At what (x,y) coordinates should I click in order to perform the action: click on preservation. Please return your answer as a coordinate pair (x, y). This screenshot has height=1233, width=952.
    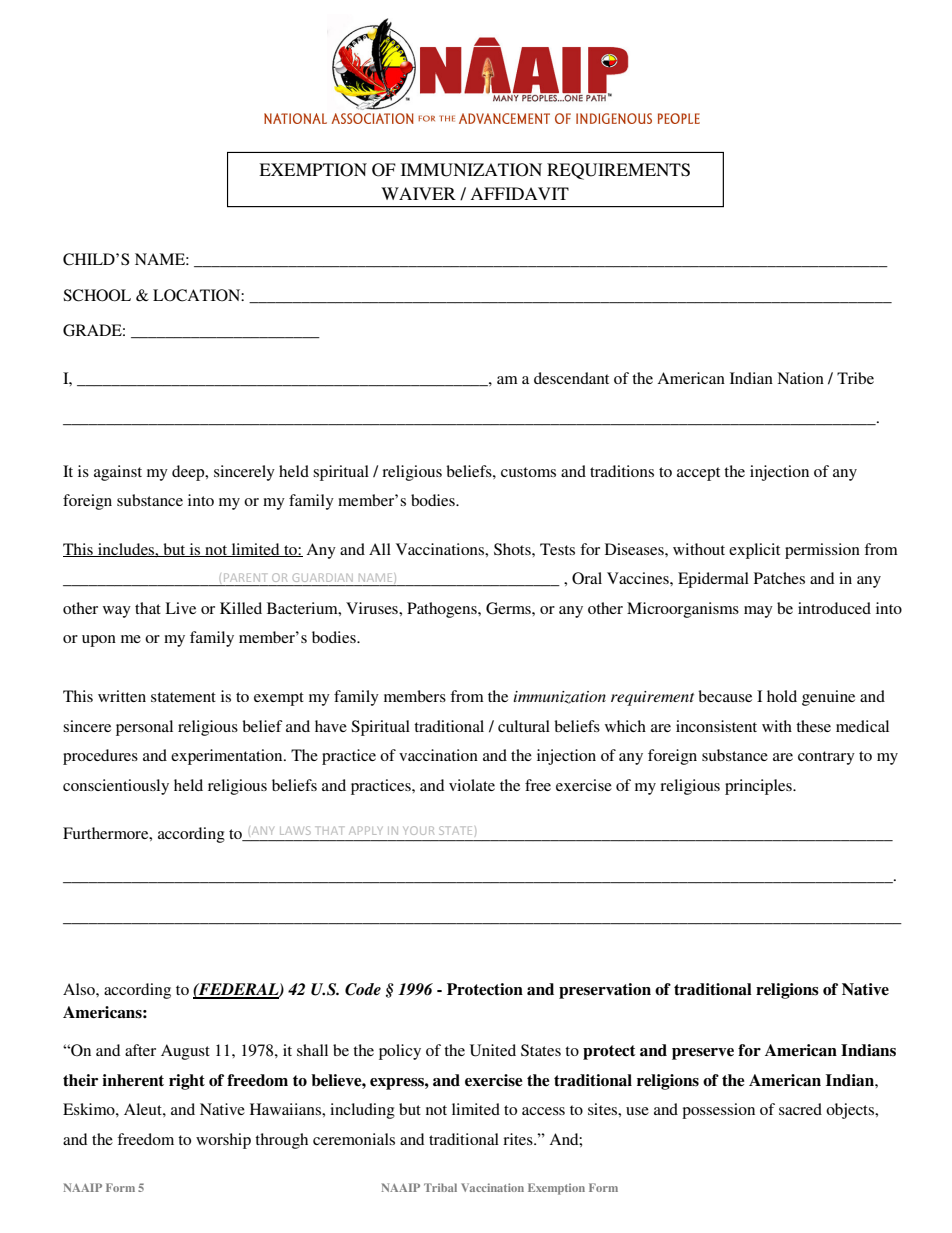
    Looking at the image, I should click on (605, 991).
